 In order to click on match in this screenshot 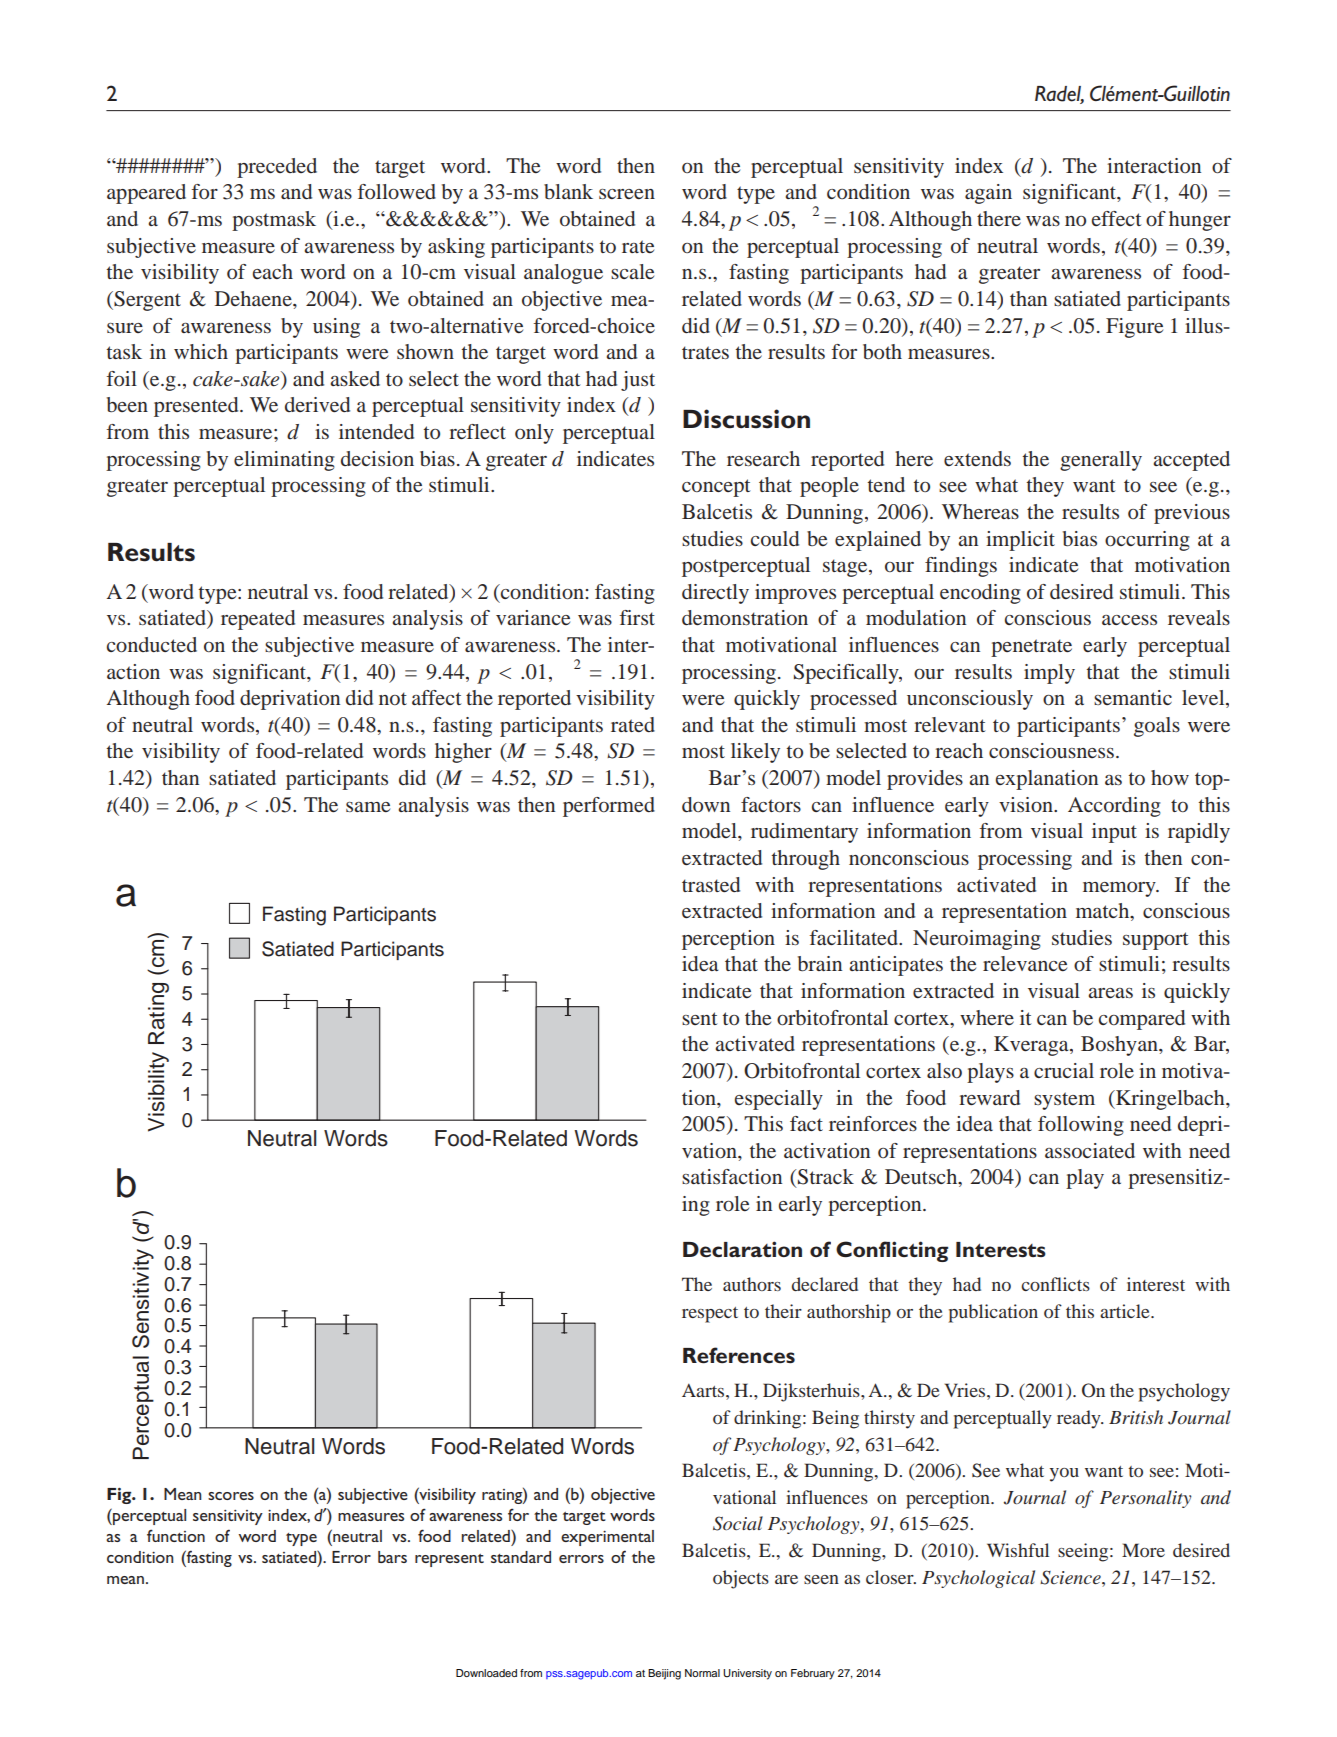, I will do `click(1104, 912)`.
